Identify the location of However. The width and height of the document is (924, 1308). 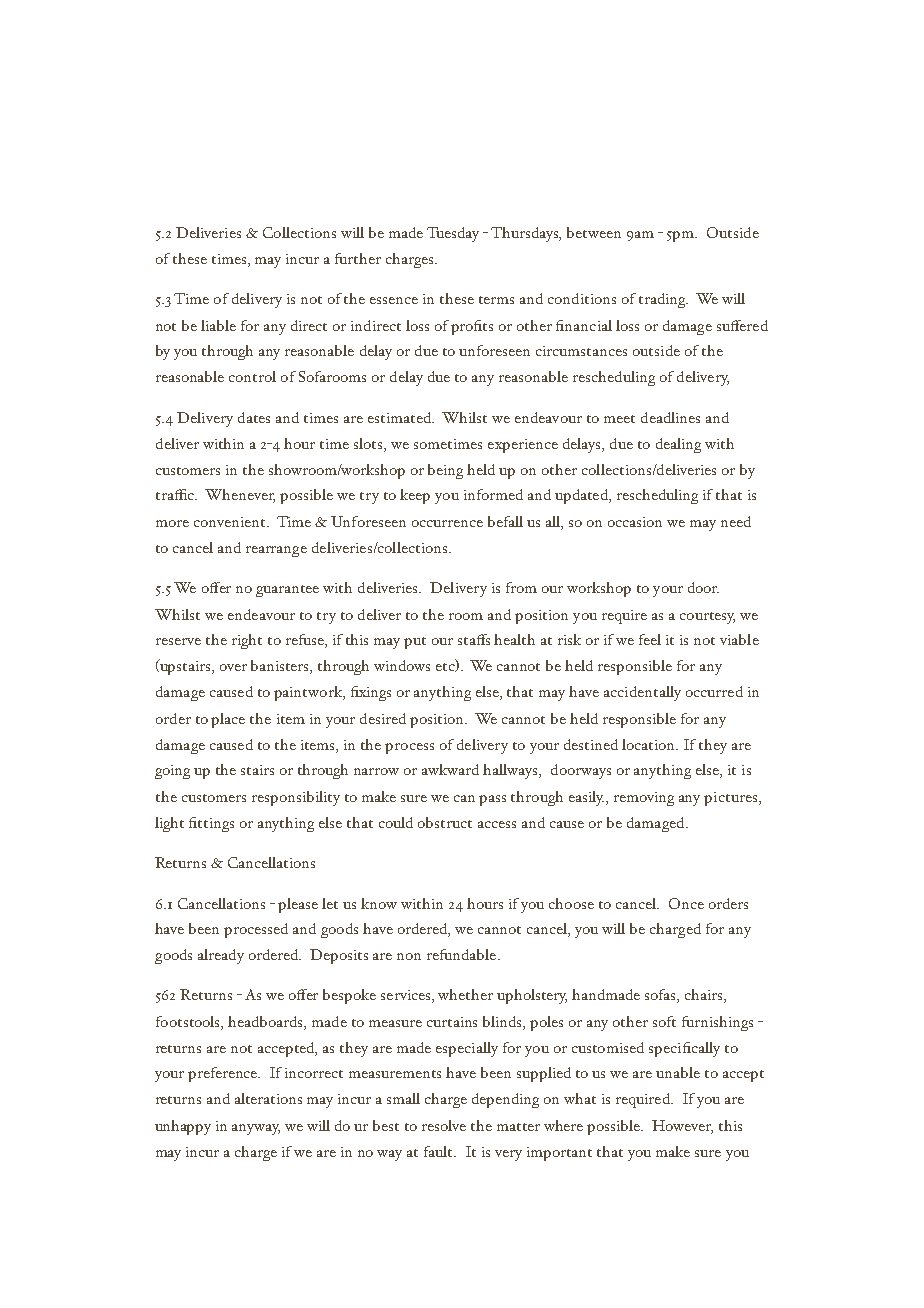
(682, 1127).
